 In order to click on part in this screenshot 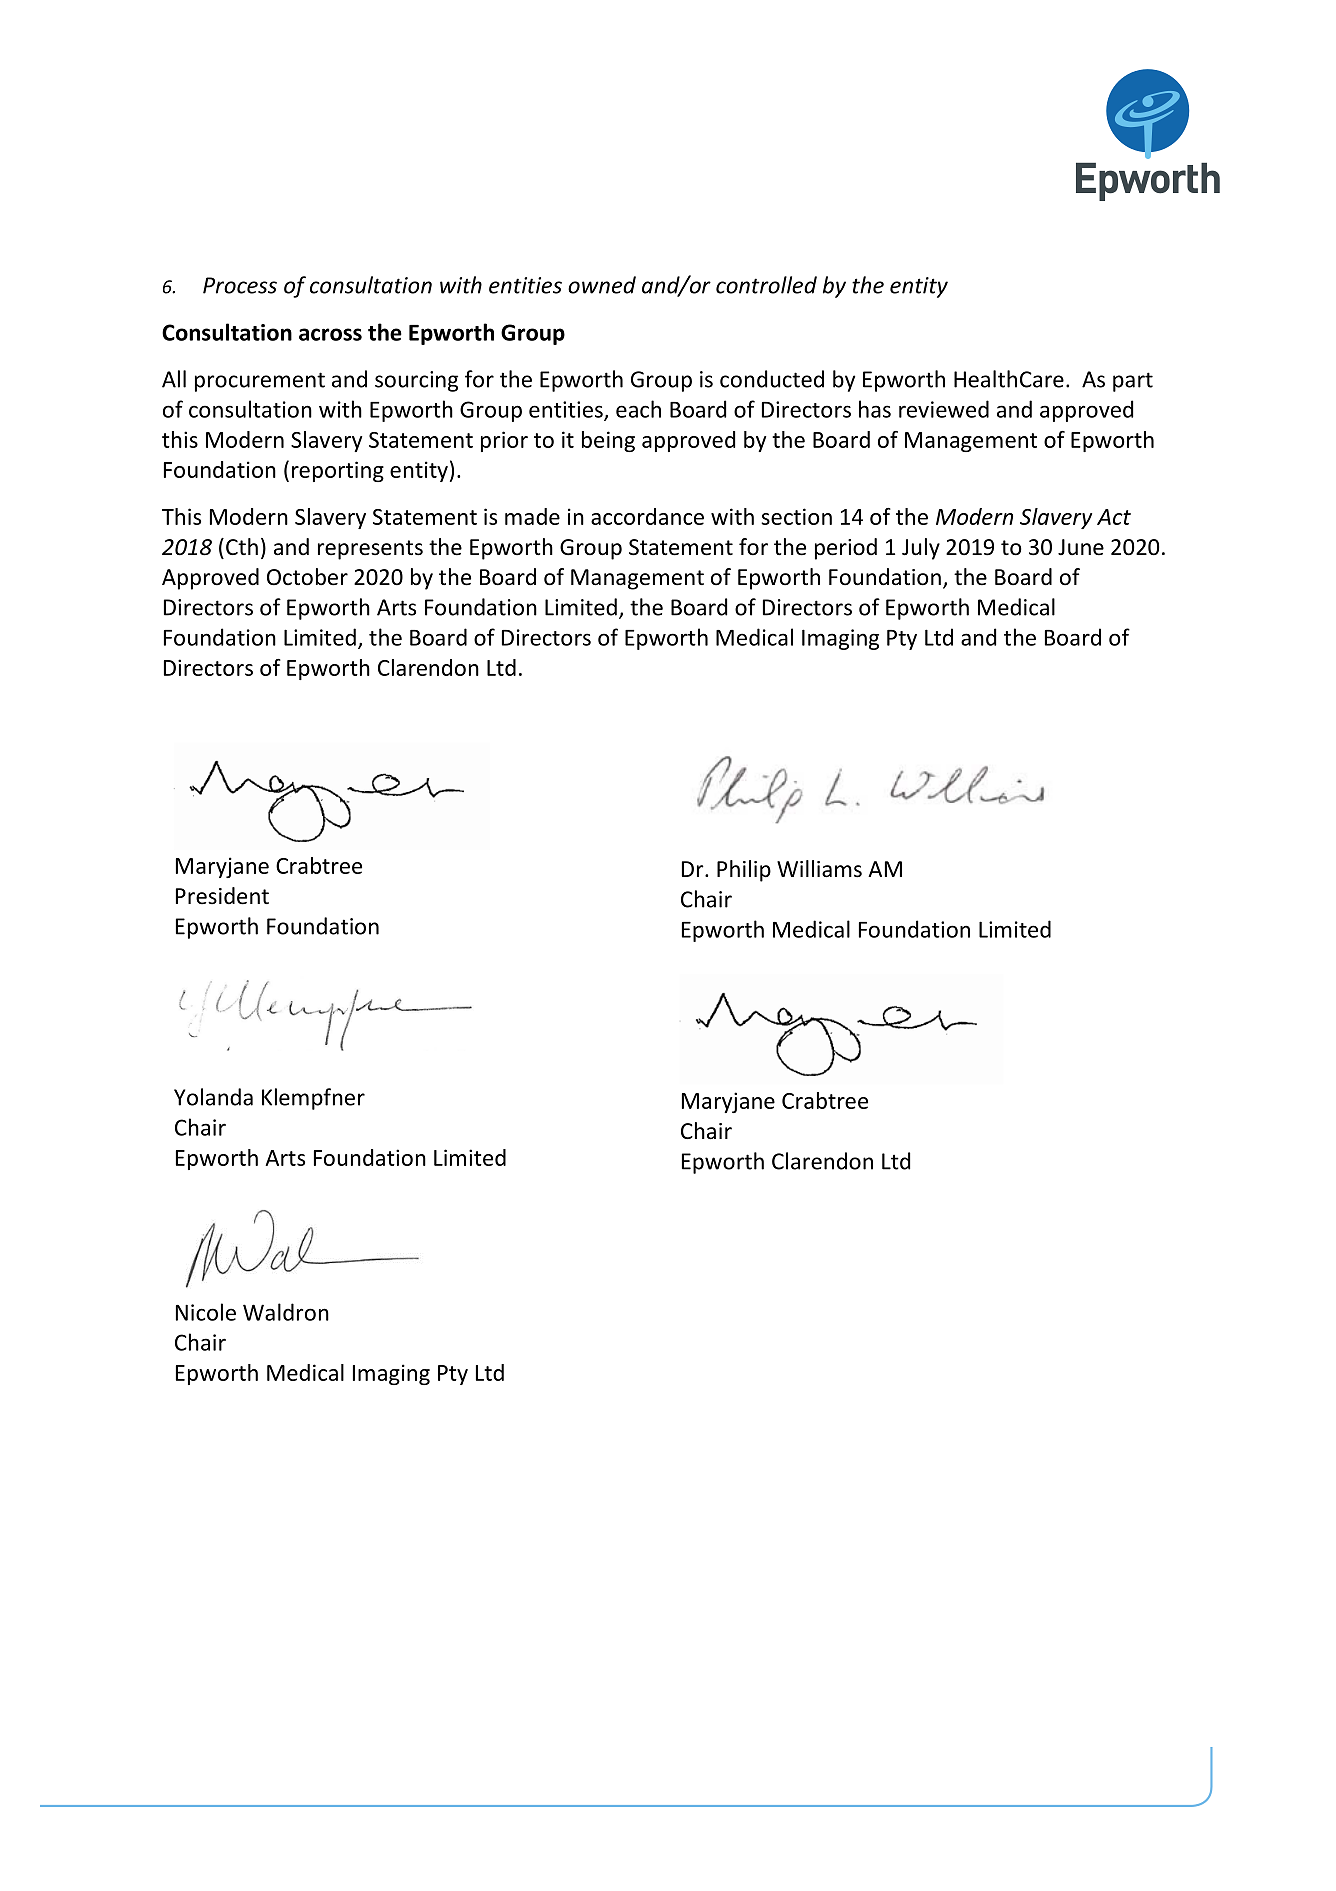, I will do `click(1133, 382)`.
